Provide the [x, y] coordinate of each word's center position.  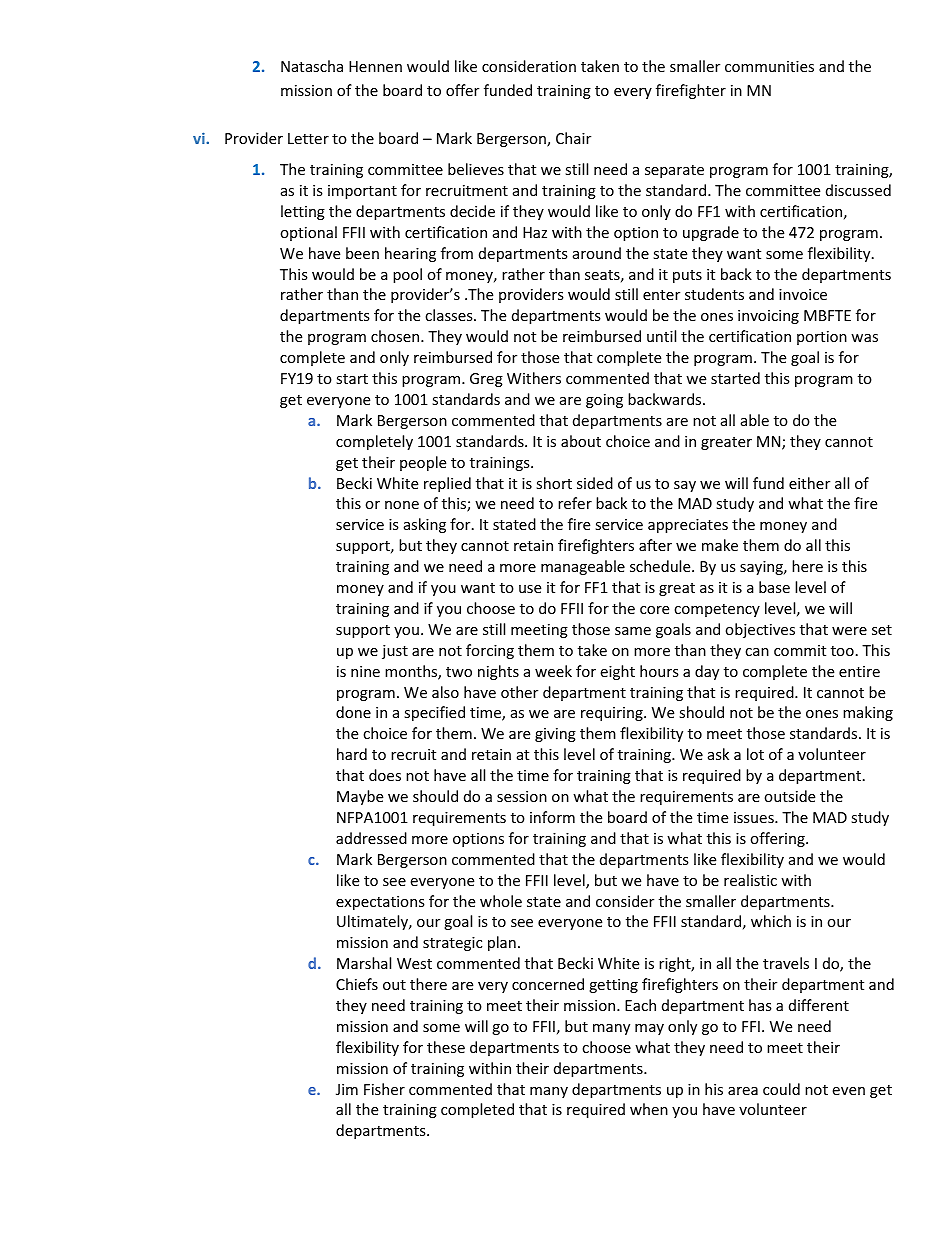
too [842, 651]
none [402, 505]
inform [552, 817]
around [597, 253]
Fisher [384, 1089]
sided [595, 483]
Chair [573, 138]
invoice [803, 294]
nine [365, 671]
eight [617, 672]
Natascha [312, 66]
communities [769, 66]
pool [407, 275]
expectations [380, 903]
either [809, 483]
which [771, 921]
